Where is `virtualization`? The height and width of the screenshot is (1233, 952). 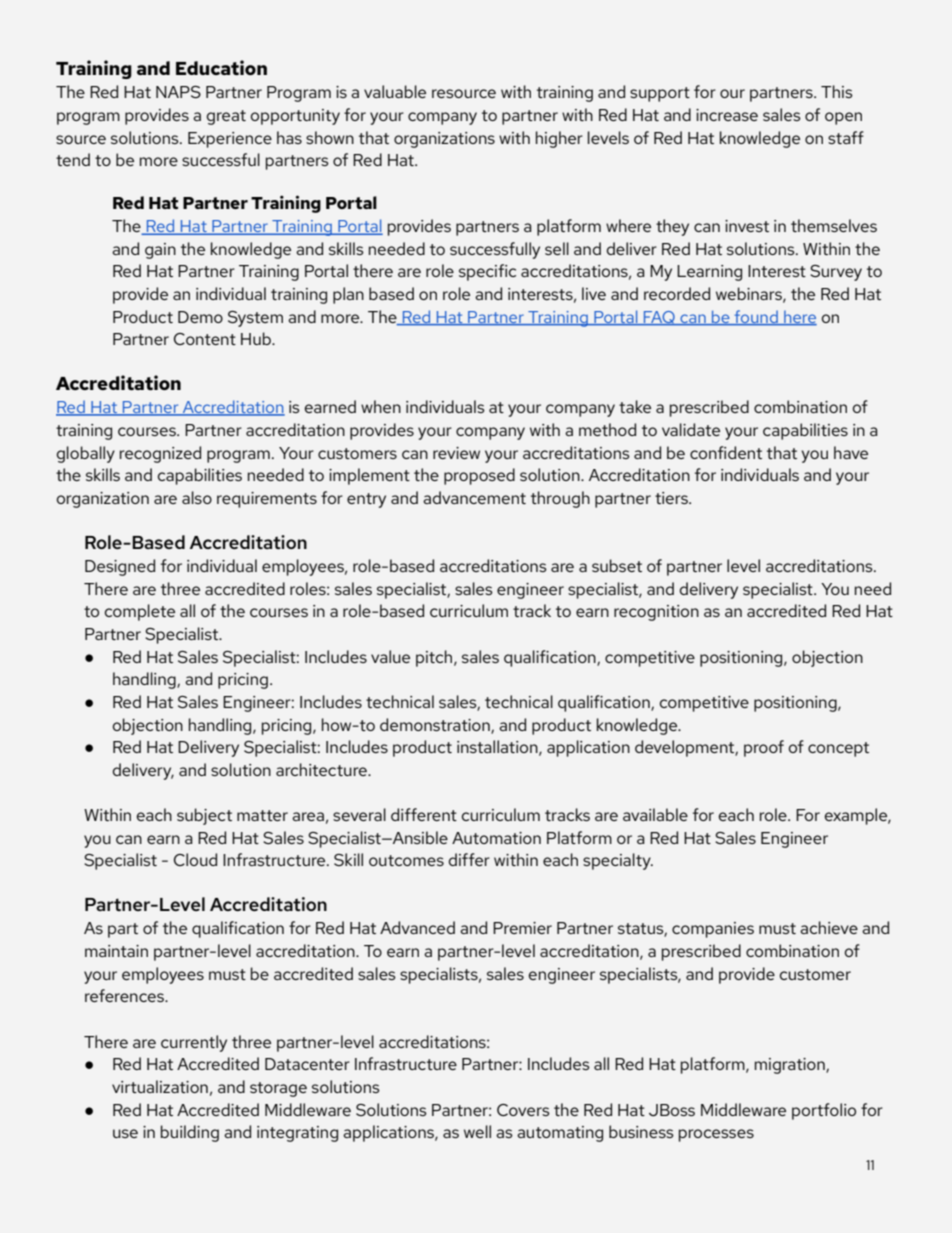 virtualization is located at coordinates (160, 1086).
